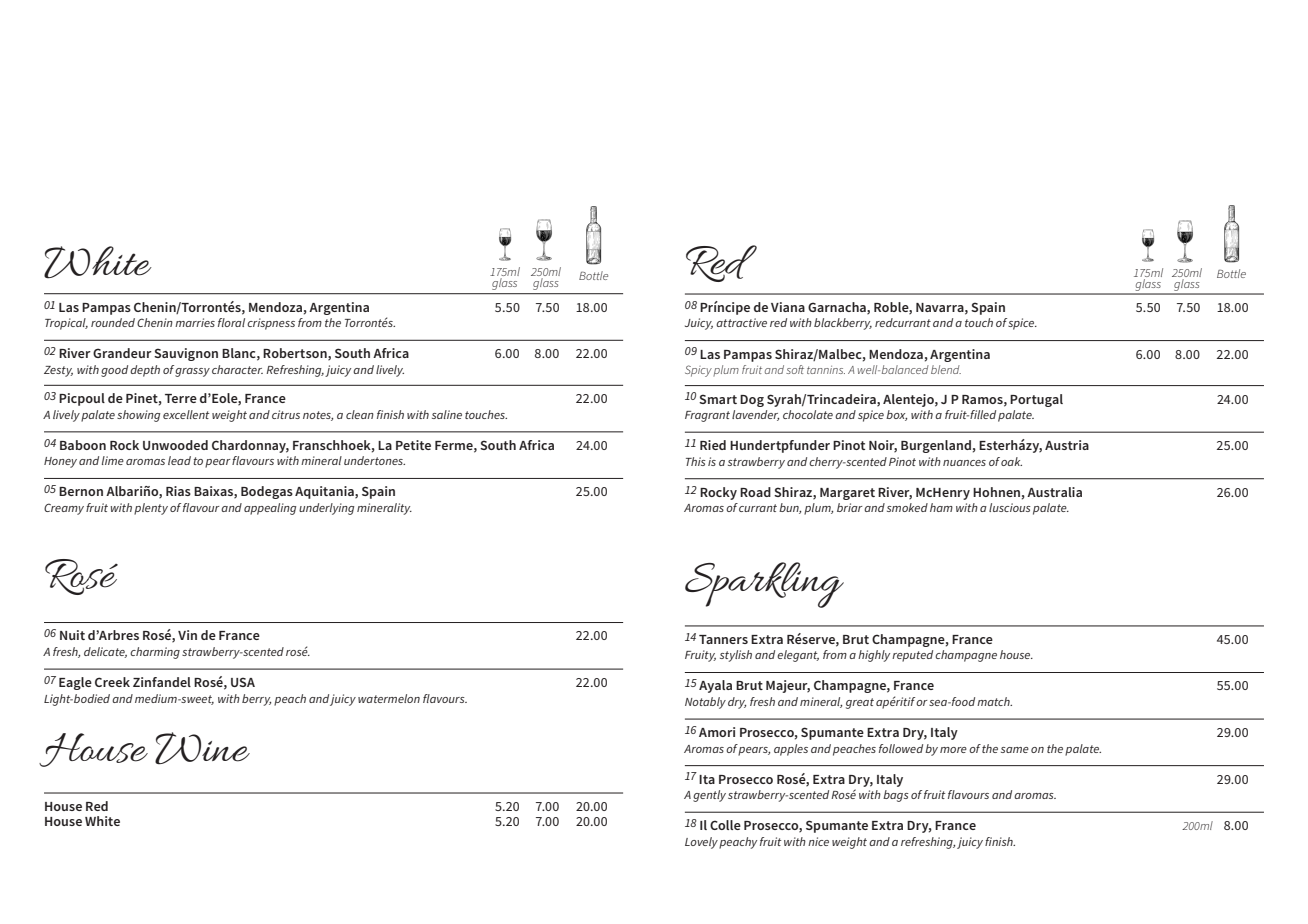 The width and height of the screenshot is (1308, 924). What do you see at coordinates (698, 371) in the screenshot?
I see `Spicy` at bounding box center [698, 371].
